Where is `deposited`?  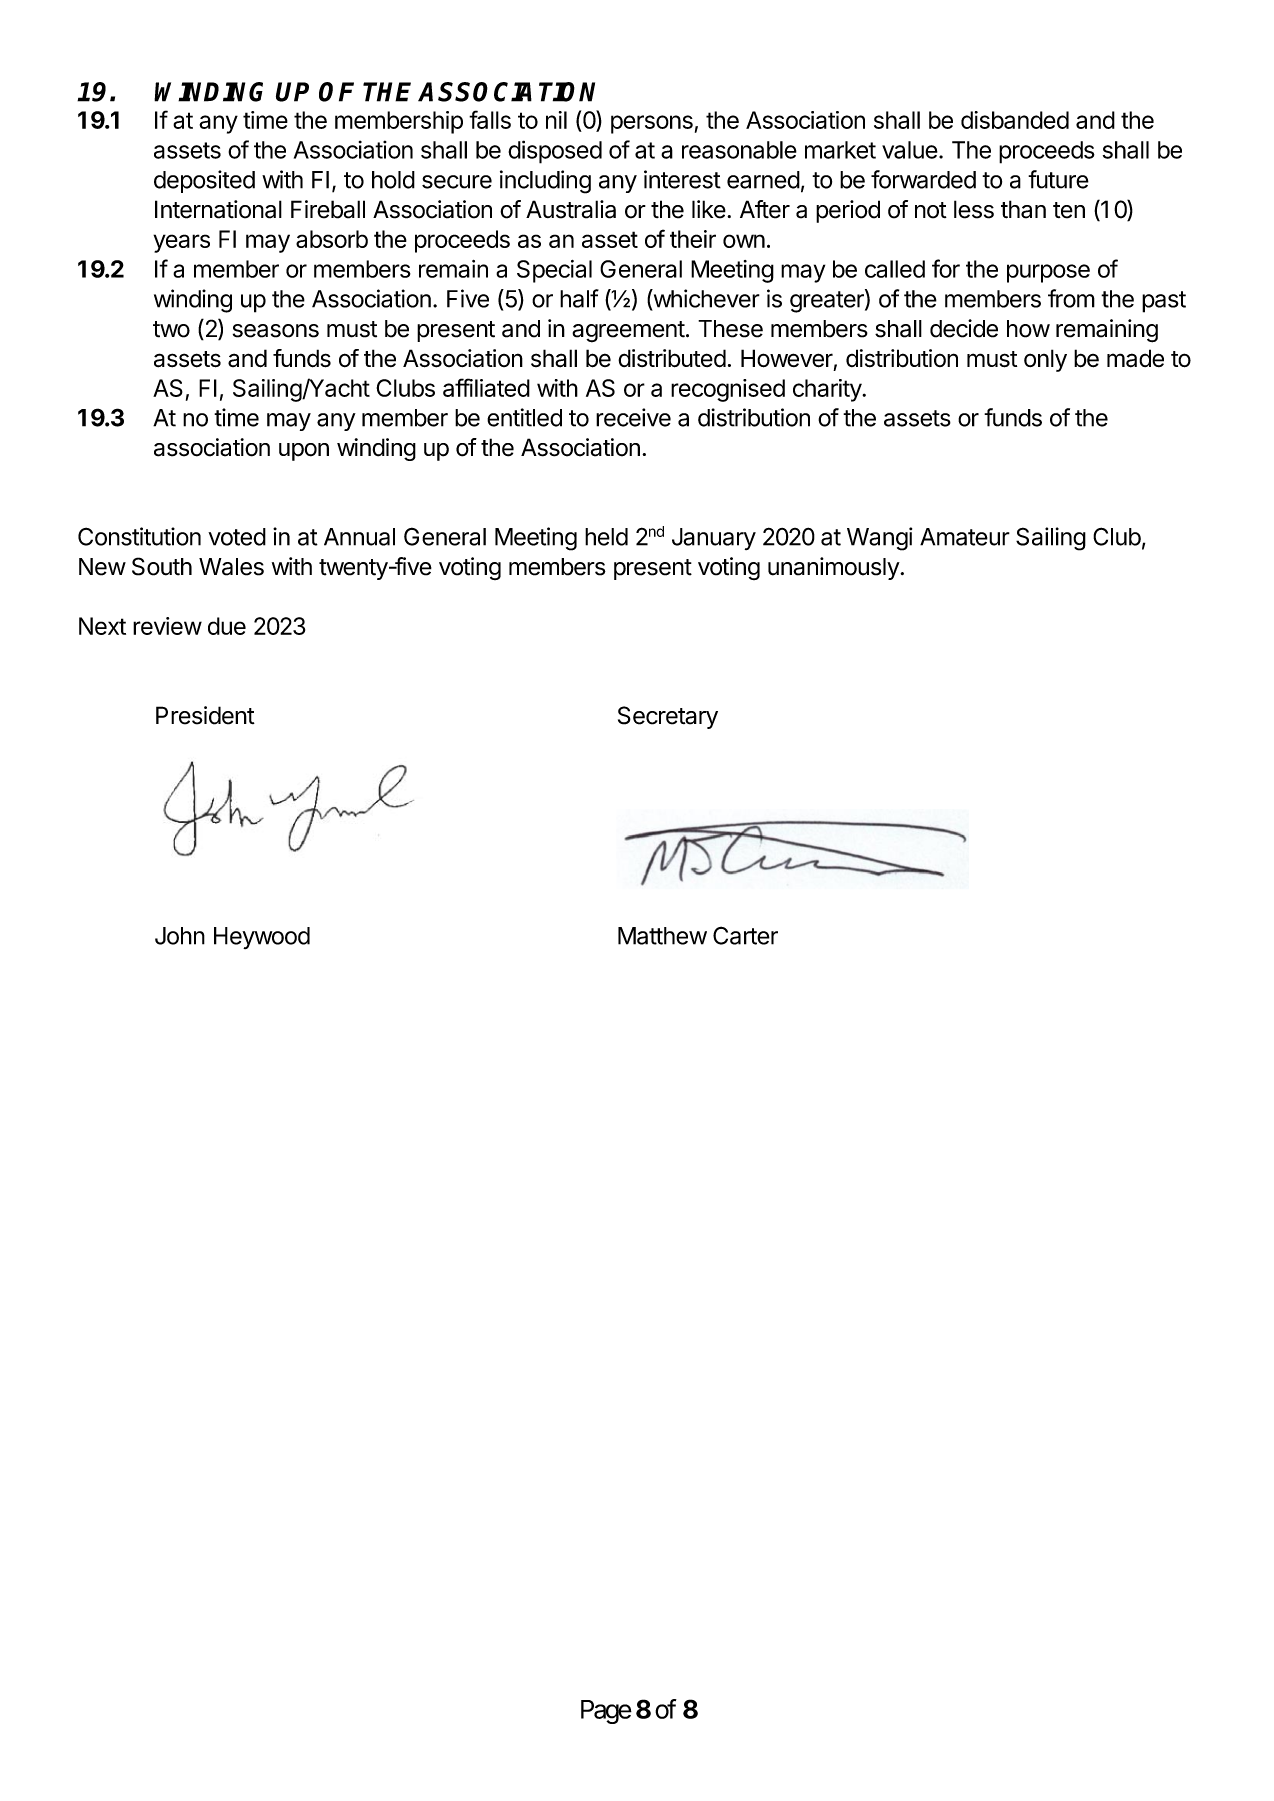
deposited is located at coordinates (204, 181).
